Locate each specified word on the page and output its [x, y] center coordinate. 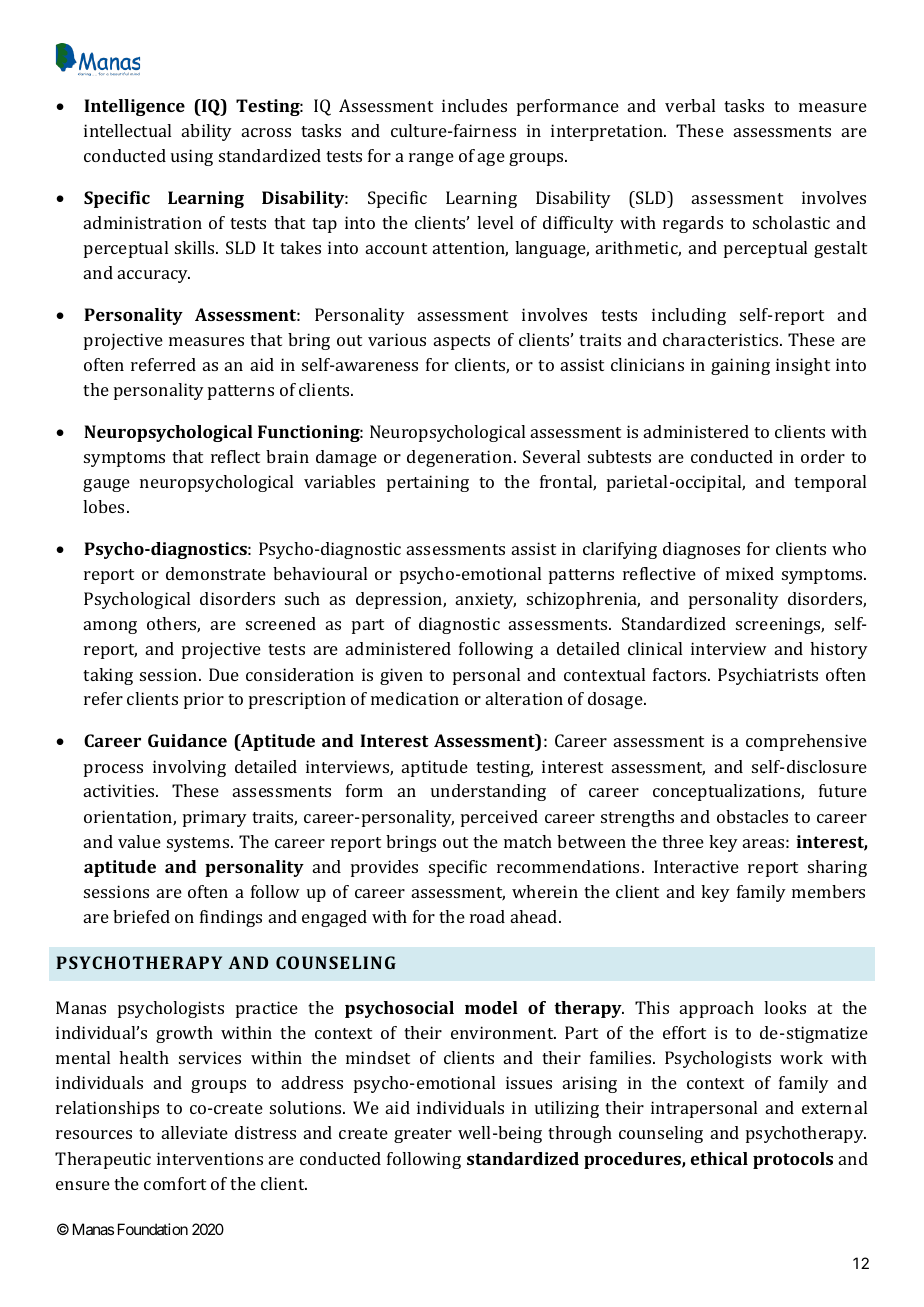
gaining [740, 366]
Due [224, 674]
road [487, 916]
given [401, 676]
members [828, 891]
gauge [106, 485]
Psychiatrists [768, 676]
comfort [175, 1183]
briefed [141, 916]
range [431, 159]
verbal [690, 105]
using [192, 157]
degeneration [461, 458]
